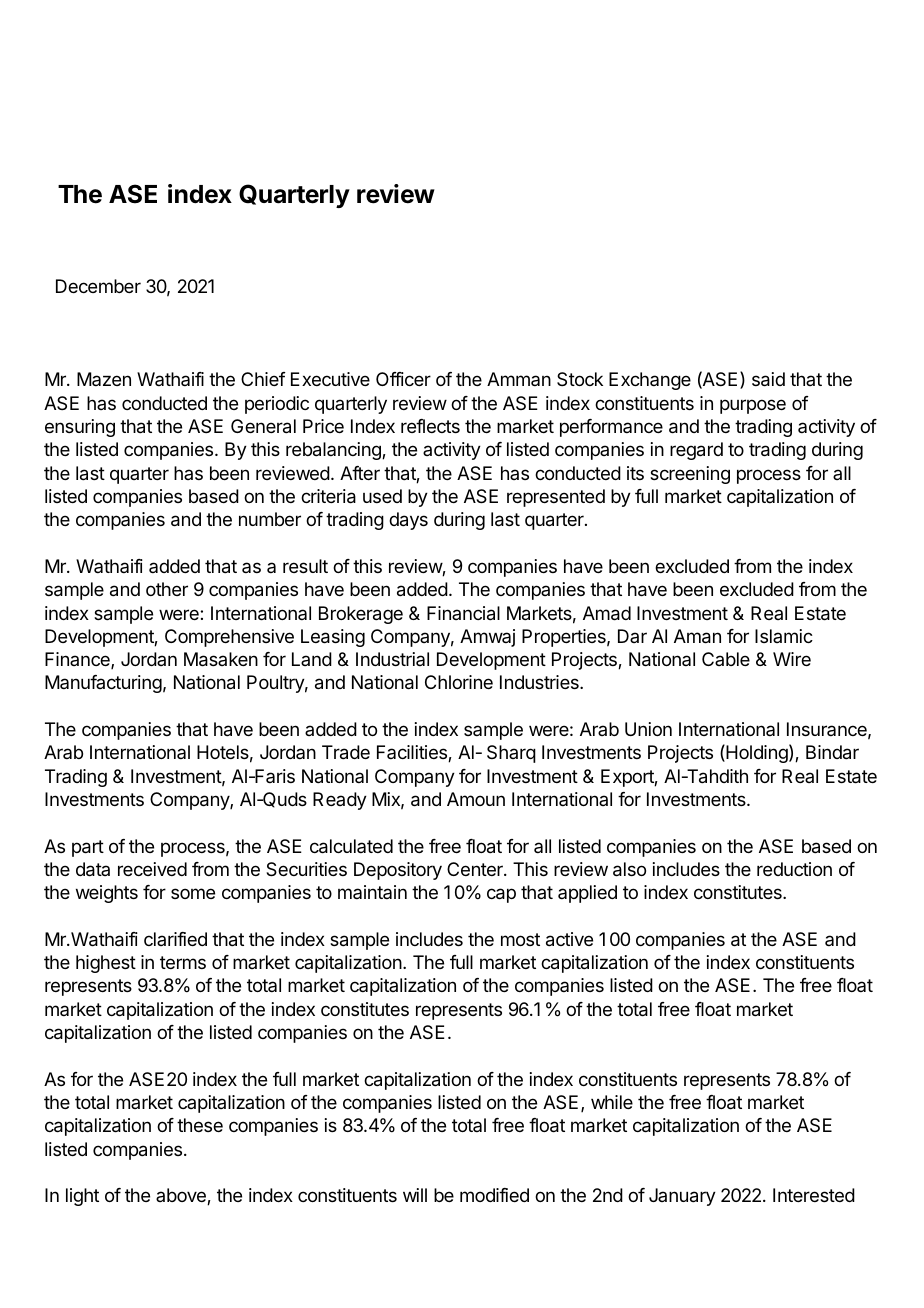 The width and height of the screenshot is (924, 1308). I want to click on Chlorine, so click(459, 682).
